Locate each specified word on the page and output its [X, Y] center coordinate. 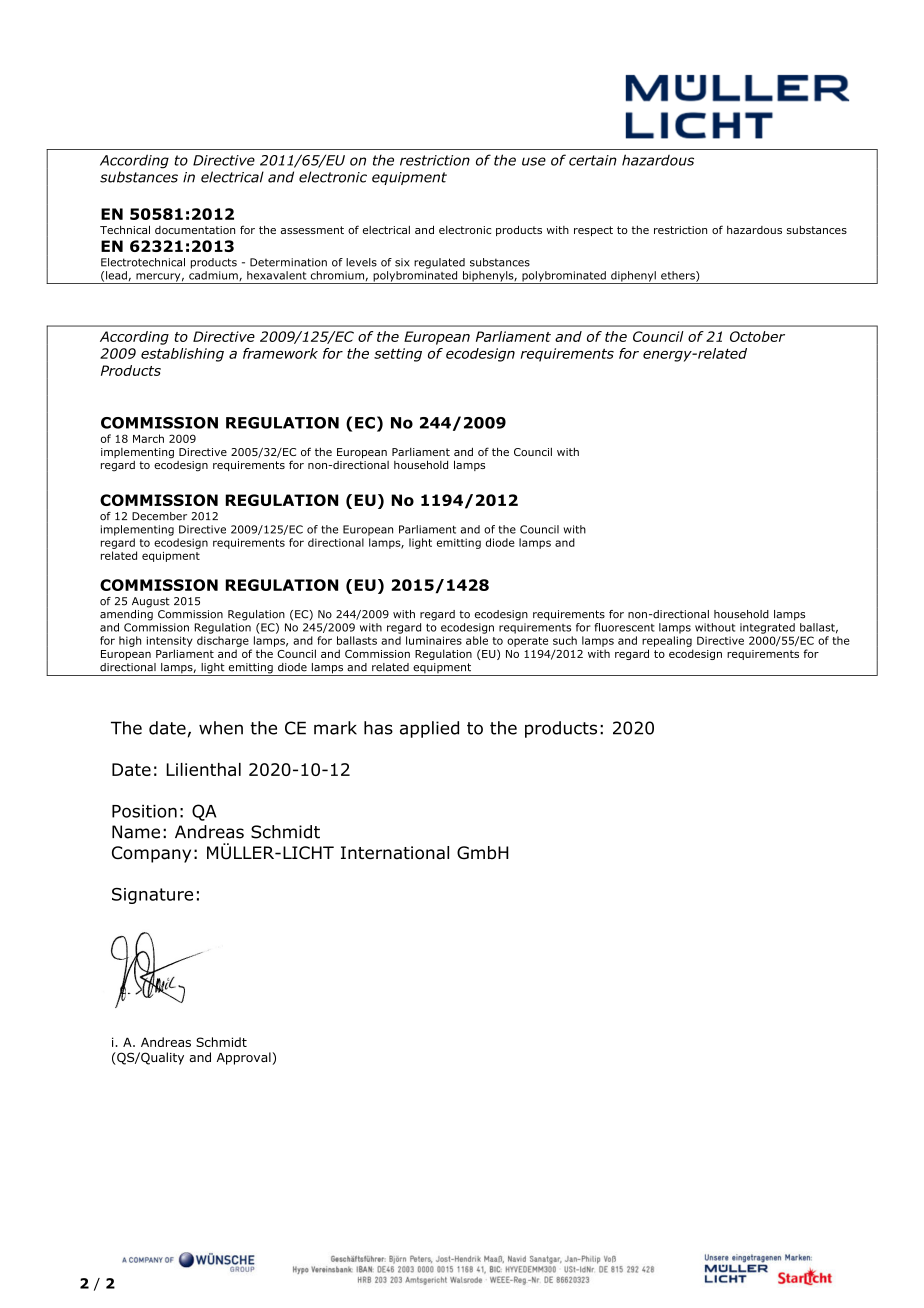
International [395, 853]
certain [593, 160]
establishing [182, 355]
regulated [439, 263]
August [151, 602]
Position [144, 811]
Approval [245, 1058]
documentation [195, 230]
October [757, 336]
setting [398, 355]
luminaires [434, 640]
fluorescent [624, 627]
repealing [667, 641]
